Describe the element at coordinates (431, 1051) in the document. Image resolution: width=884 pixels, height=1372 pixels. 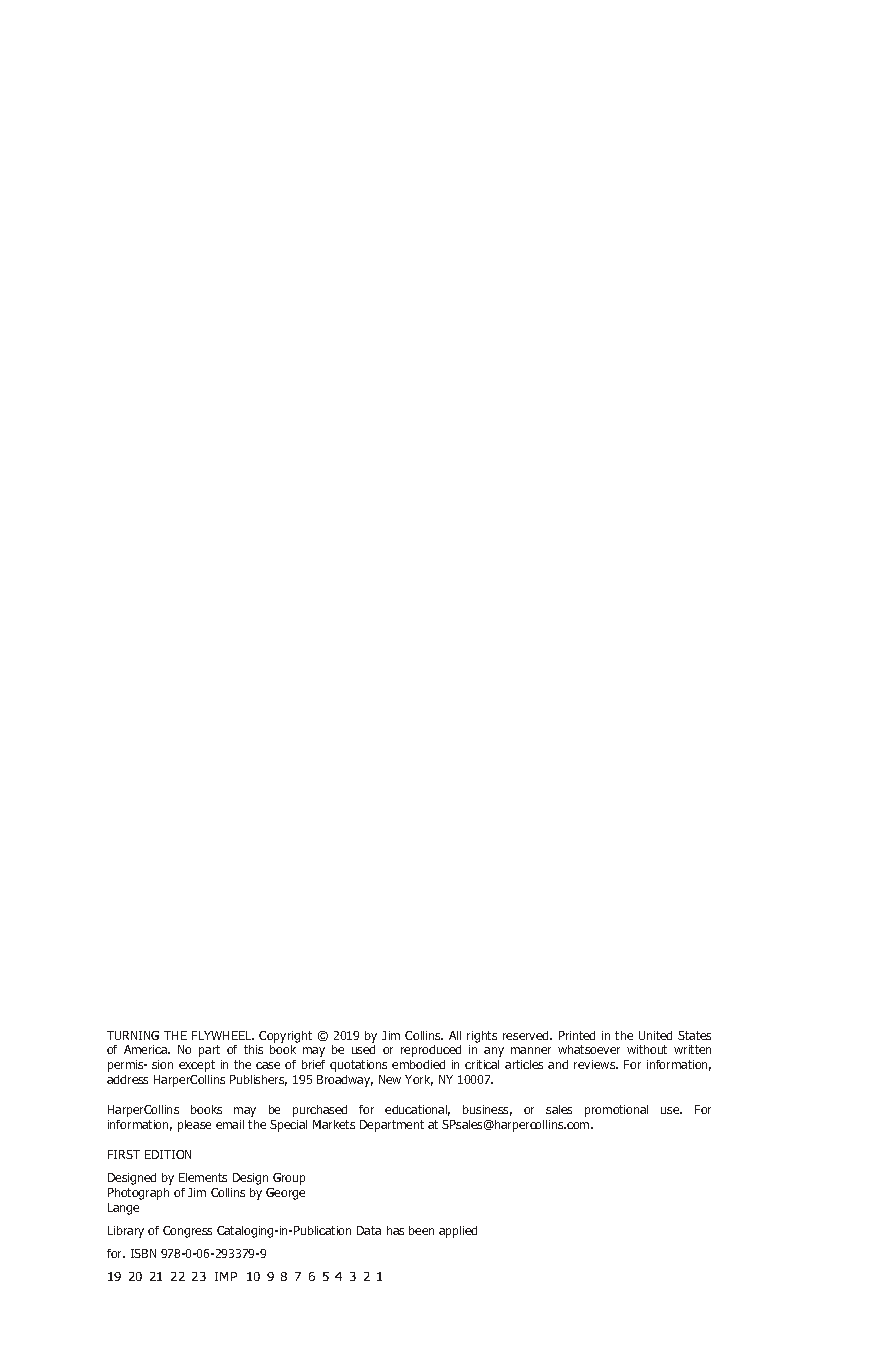
I see `reproduced` at that location.
